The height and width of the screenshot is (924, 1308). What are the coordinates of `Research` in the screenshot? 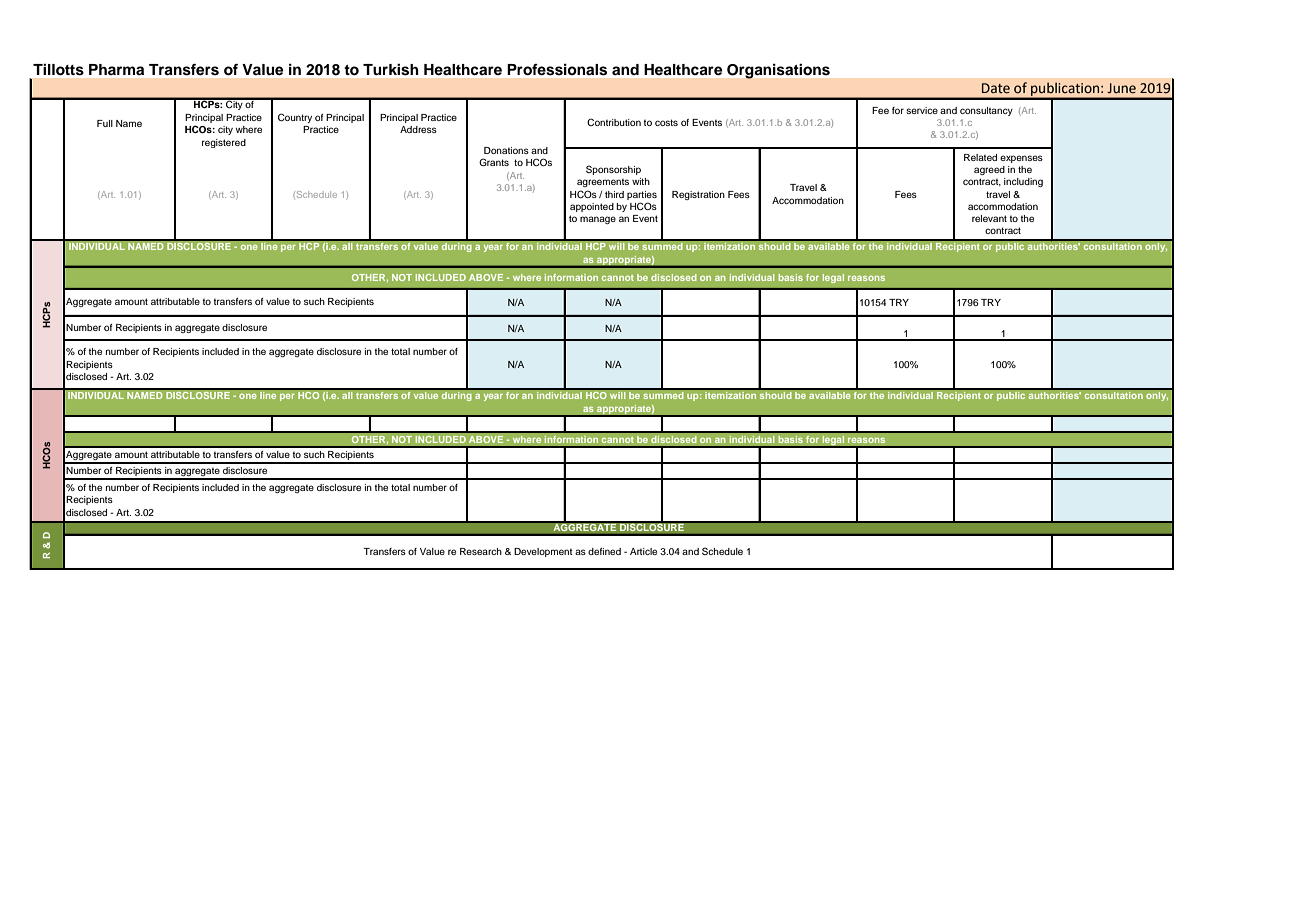 It's located at (481, 551).
